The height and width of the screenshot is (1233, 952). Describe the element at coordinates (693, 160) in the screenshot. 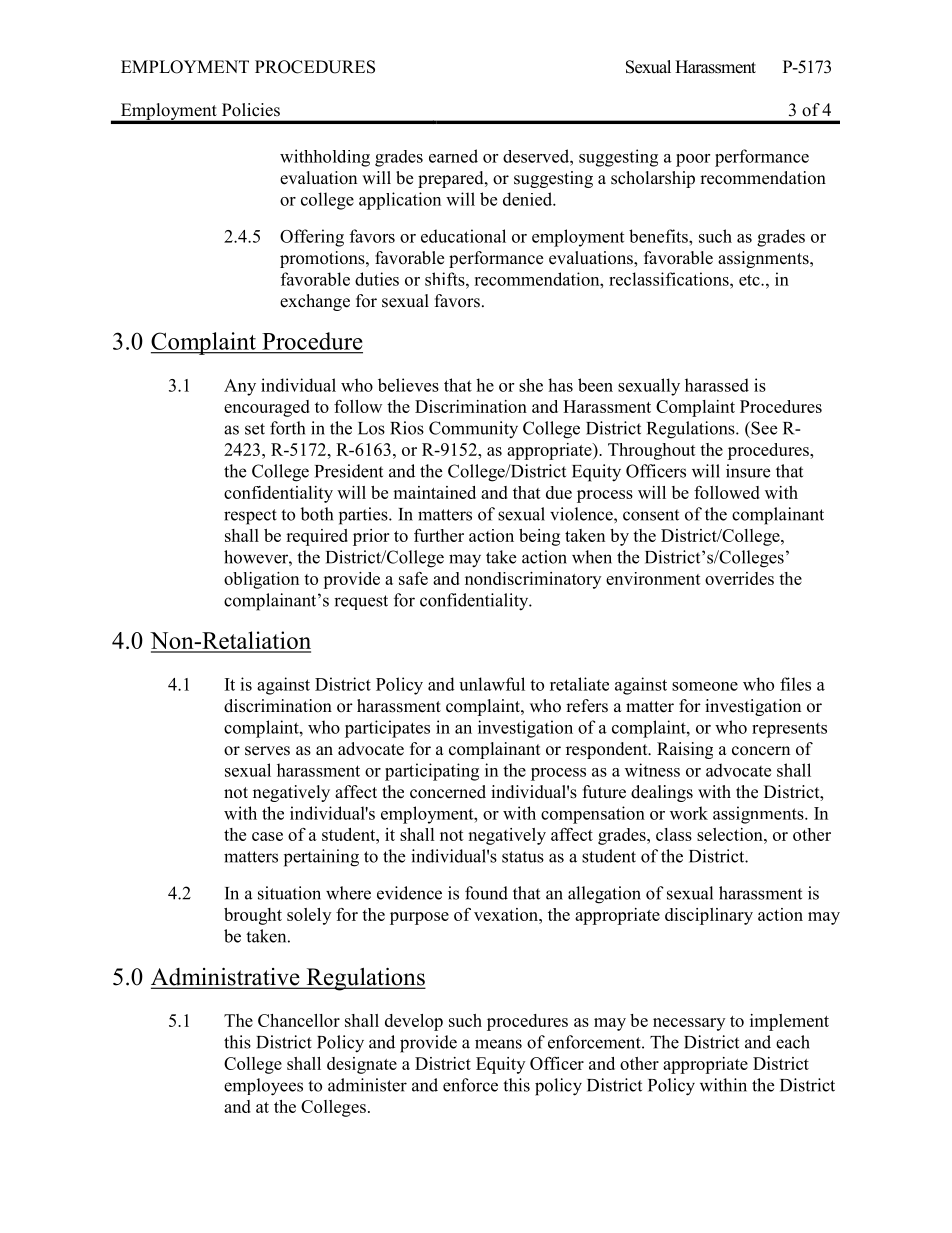

I see `poor` at that location.
